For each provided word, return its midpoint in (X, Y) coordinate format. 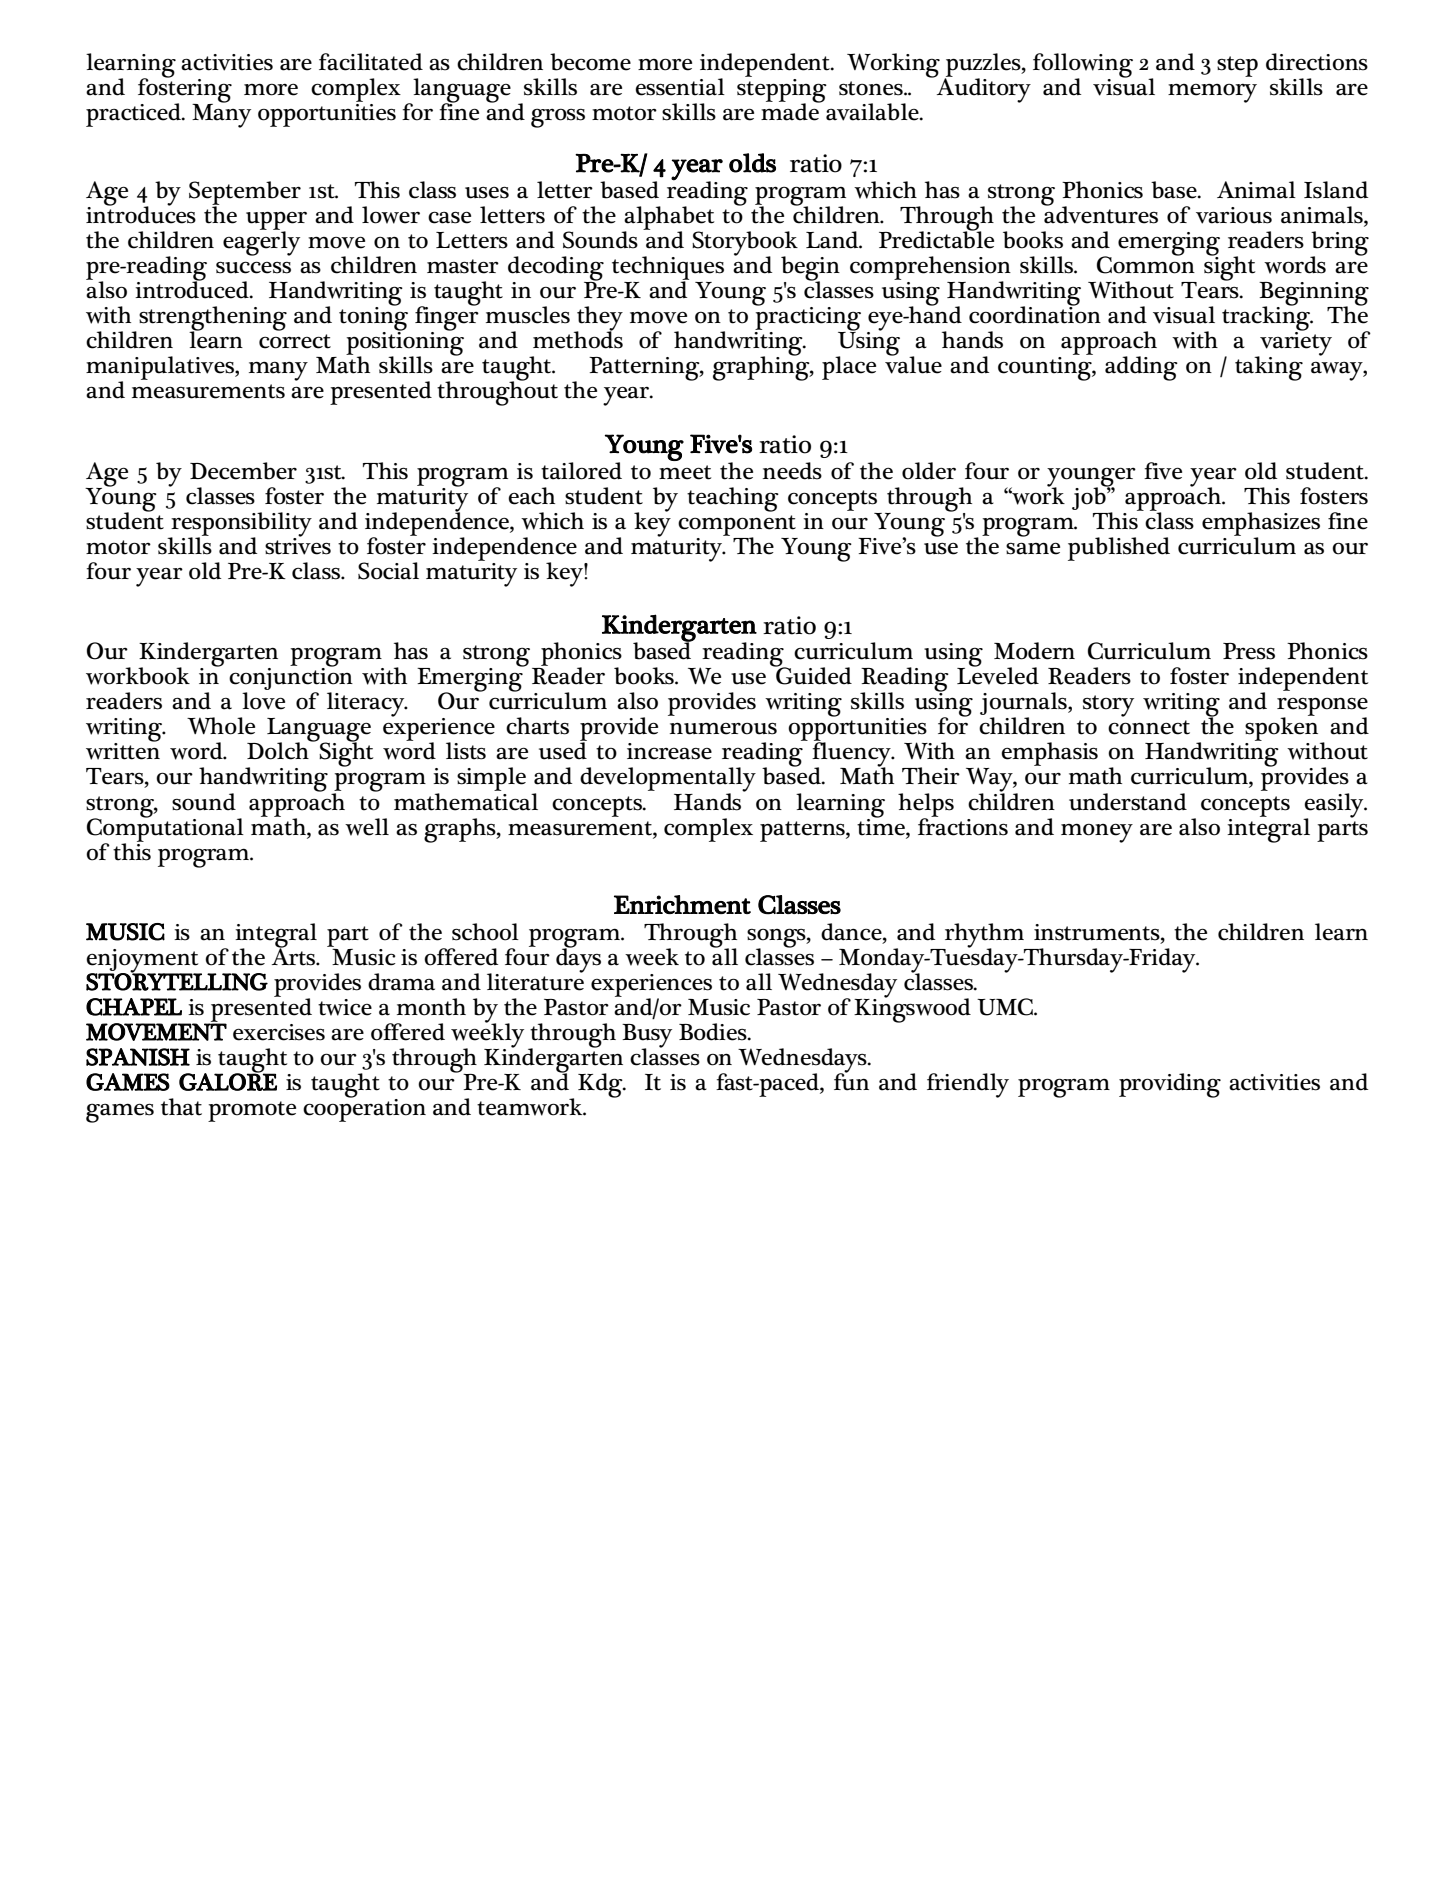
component (737, 526)
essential (680, 87)
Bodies (714, 1032)
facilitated (371, 62)
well (367, 827)
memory (1212, 93)
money (1097, 833)
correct (295, 341)
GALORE (228, 1081)
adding (1141, 368)
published (1119, 549)
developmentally (668, 780)
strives (298, 545)
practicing (807, 318)
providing (1170, 1085)
